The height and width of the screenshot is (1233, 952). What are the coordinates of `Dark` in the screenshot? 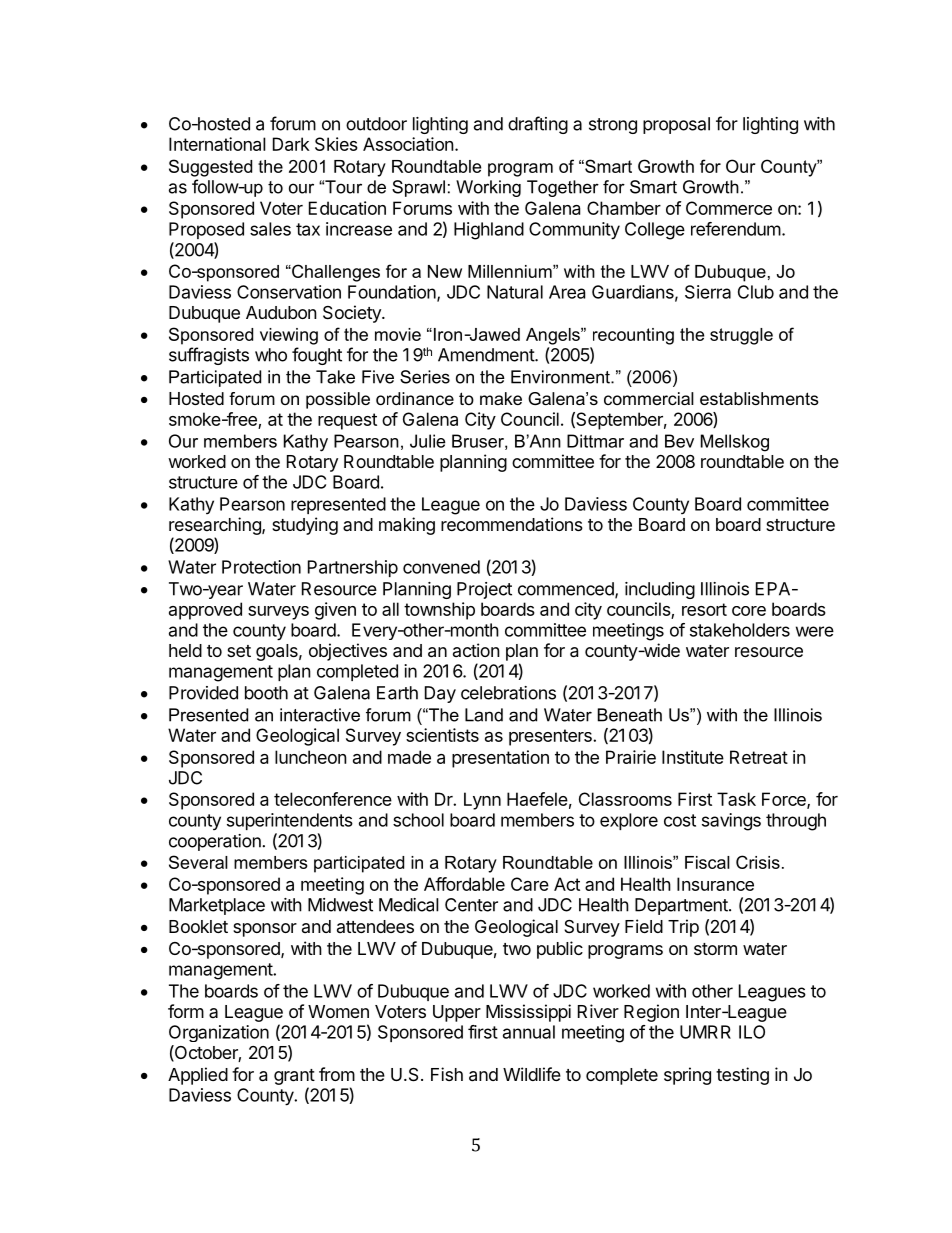 It's located at (291, 144).
